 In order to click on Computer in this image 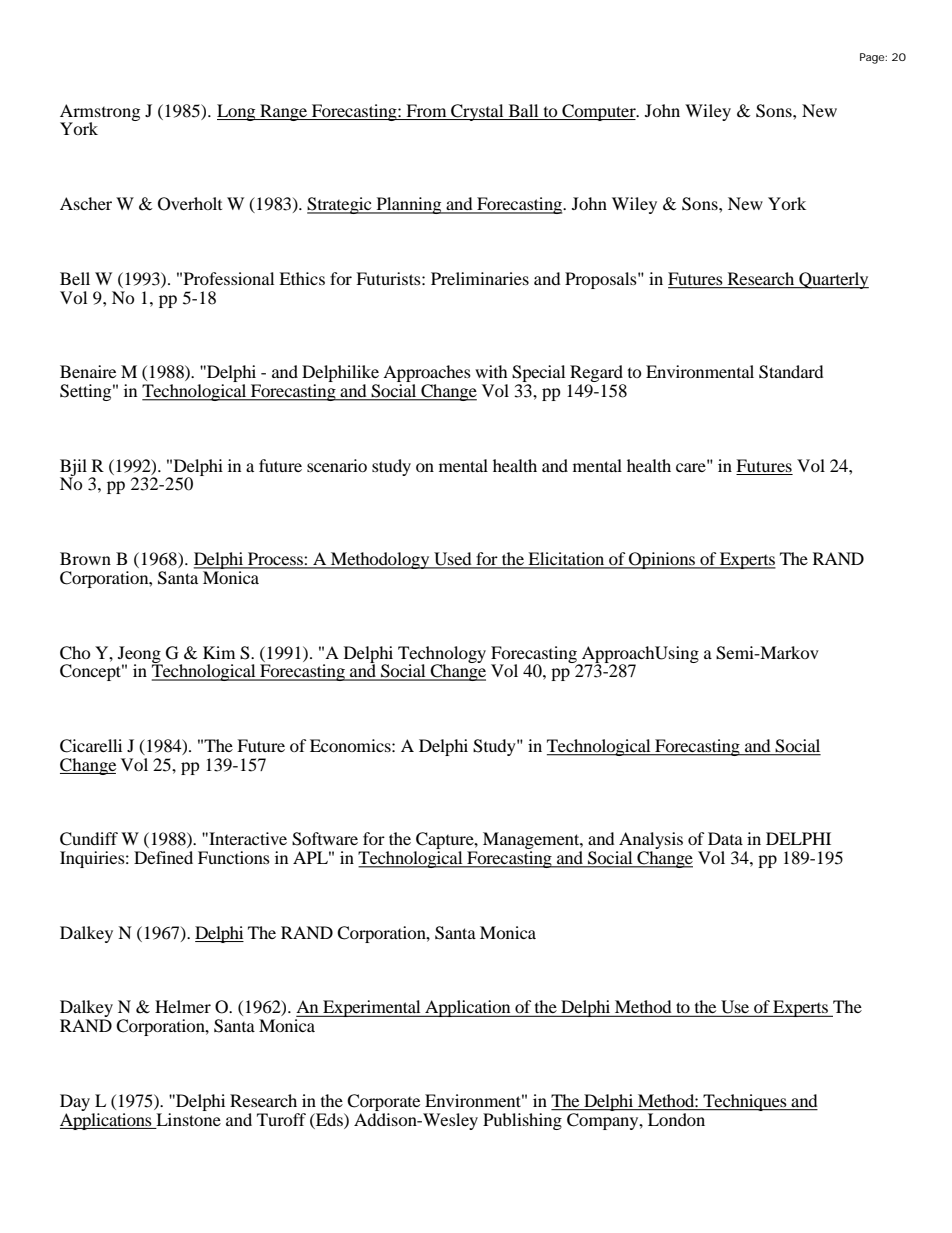, I will do `click(599, 112)`.
